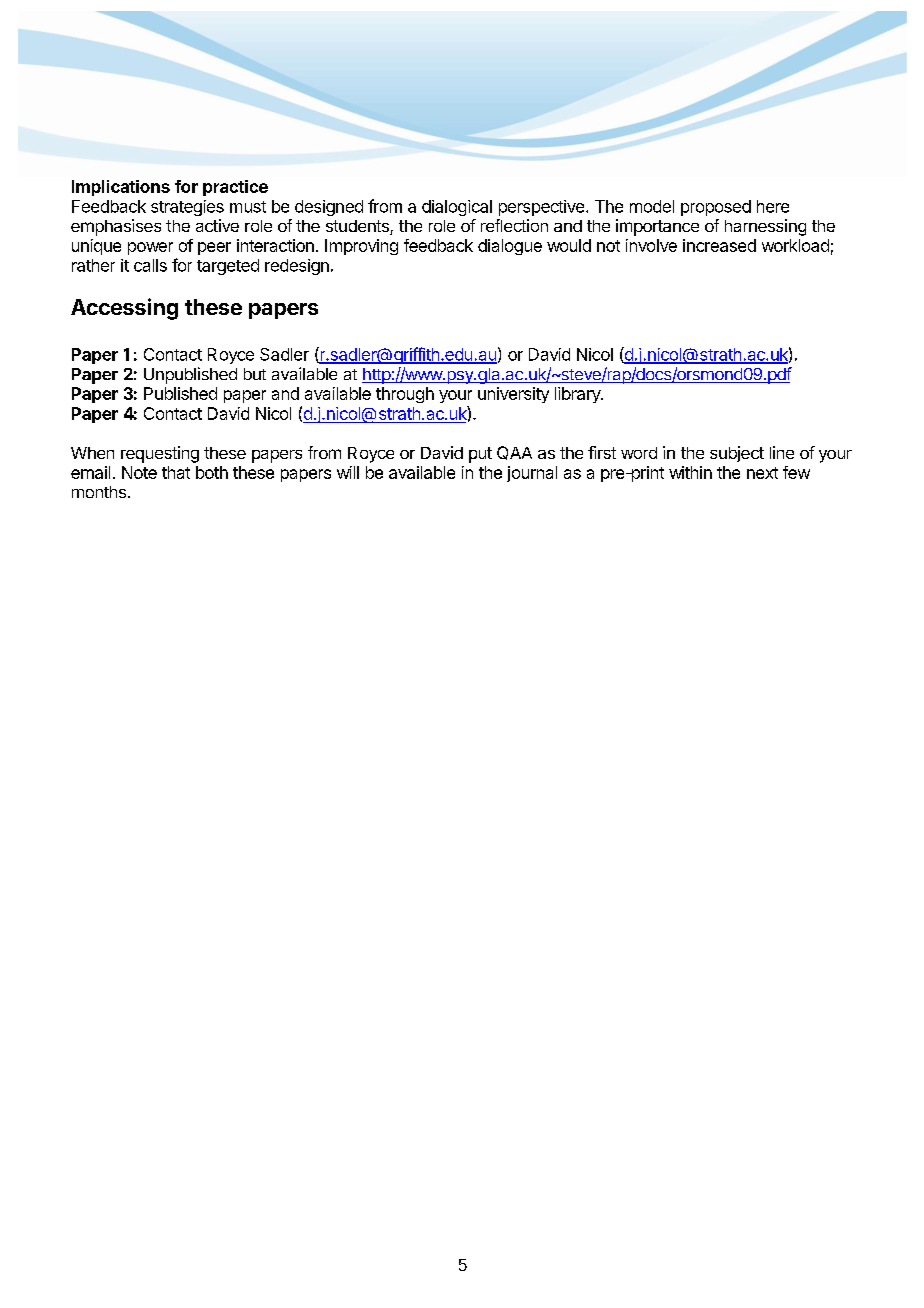 This screenshot has height=1308, width=924. What do you see at coordinates (255, 374) in the screenshot?
I see `but` at bounding box center [255, 374].
